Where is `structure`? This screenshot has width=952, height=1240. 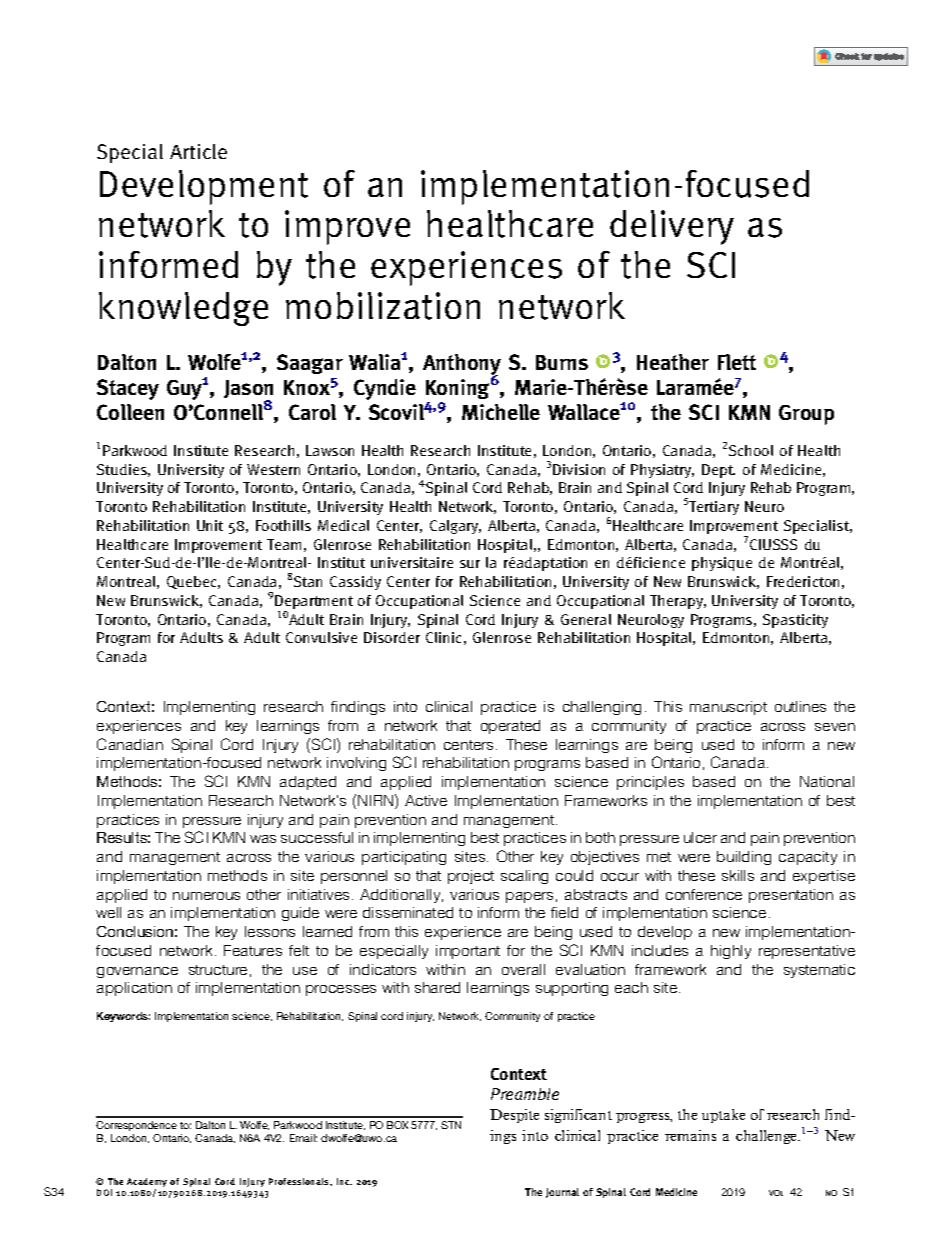
structure is located at coordinates (218, 970).
